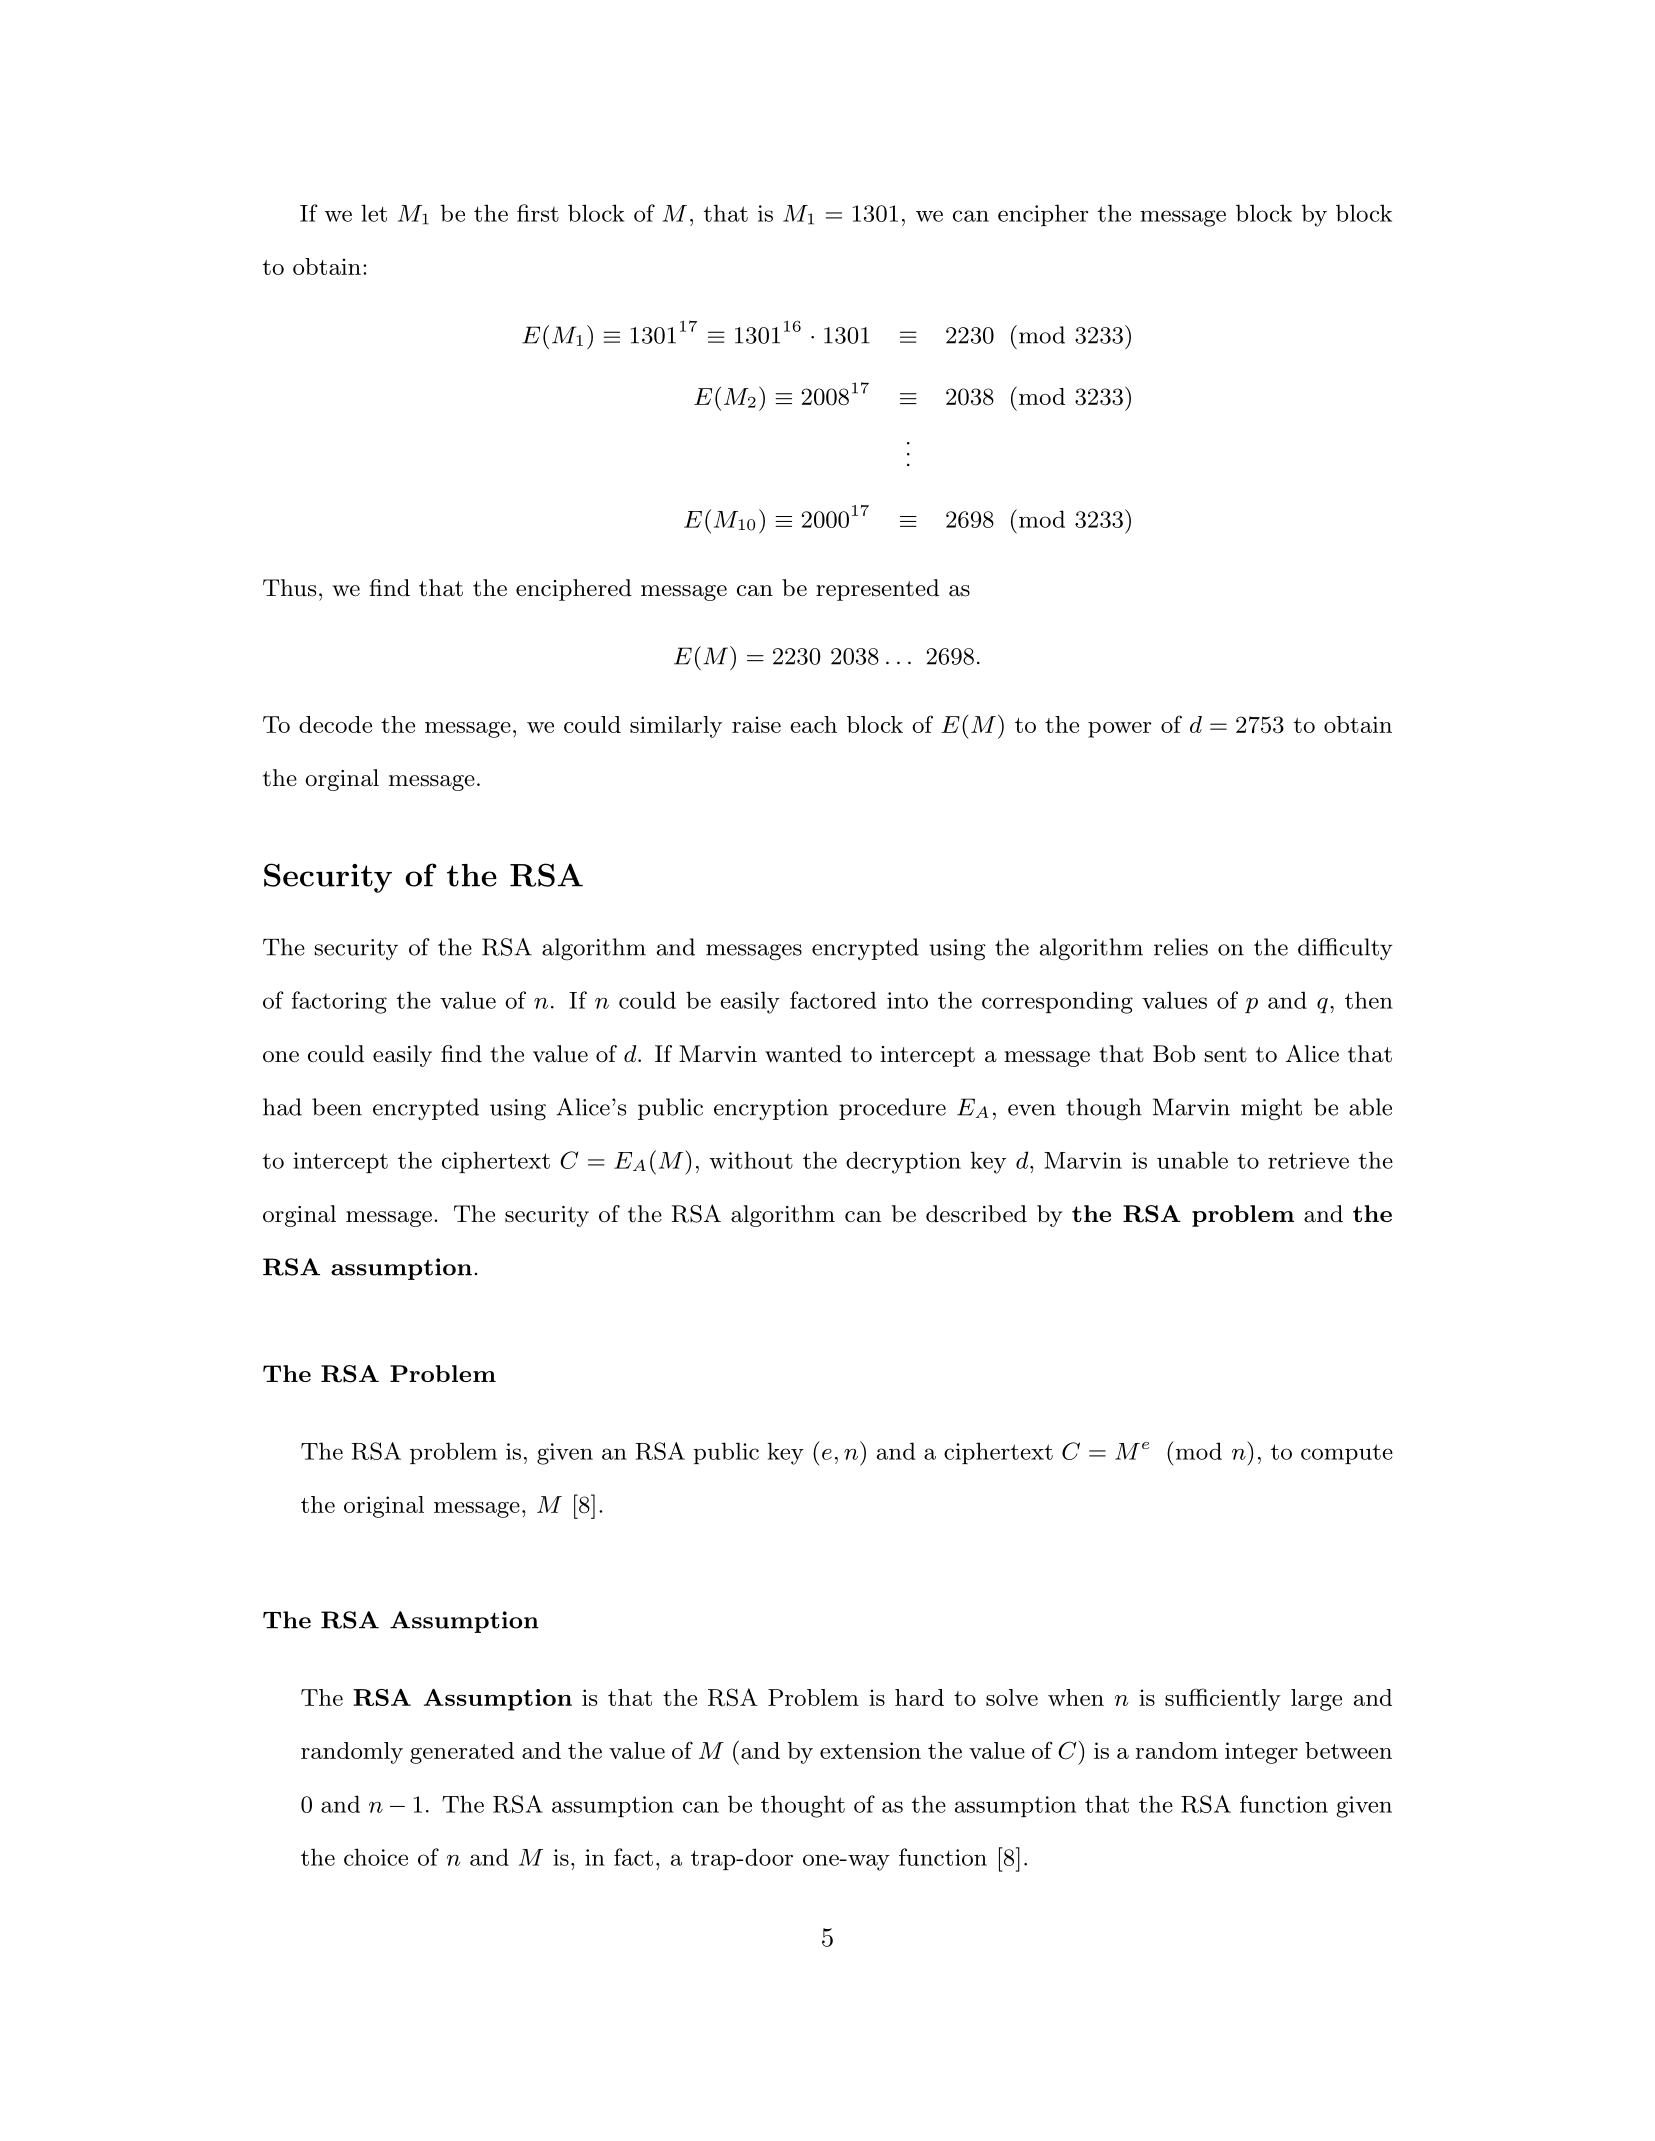  What do you see at coordinates (1174, 1054) in the page?
I see `Bob` at bounding box center [1174, 1054].
